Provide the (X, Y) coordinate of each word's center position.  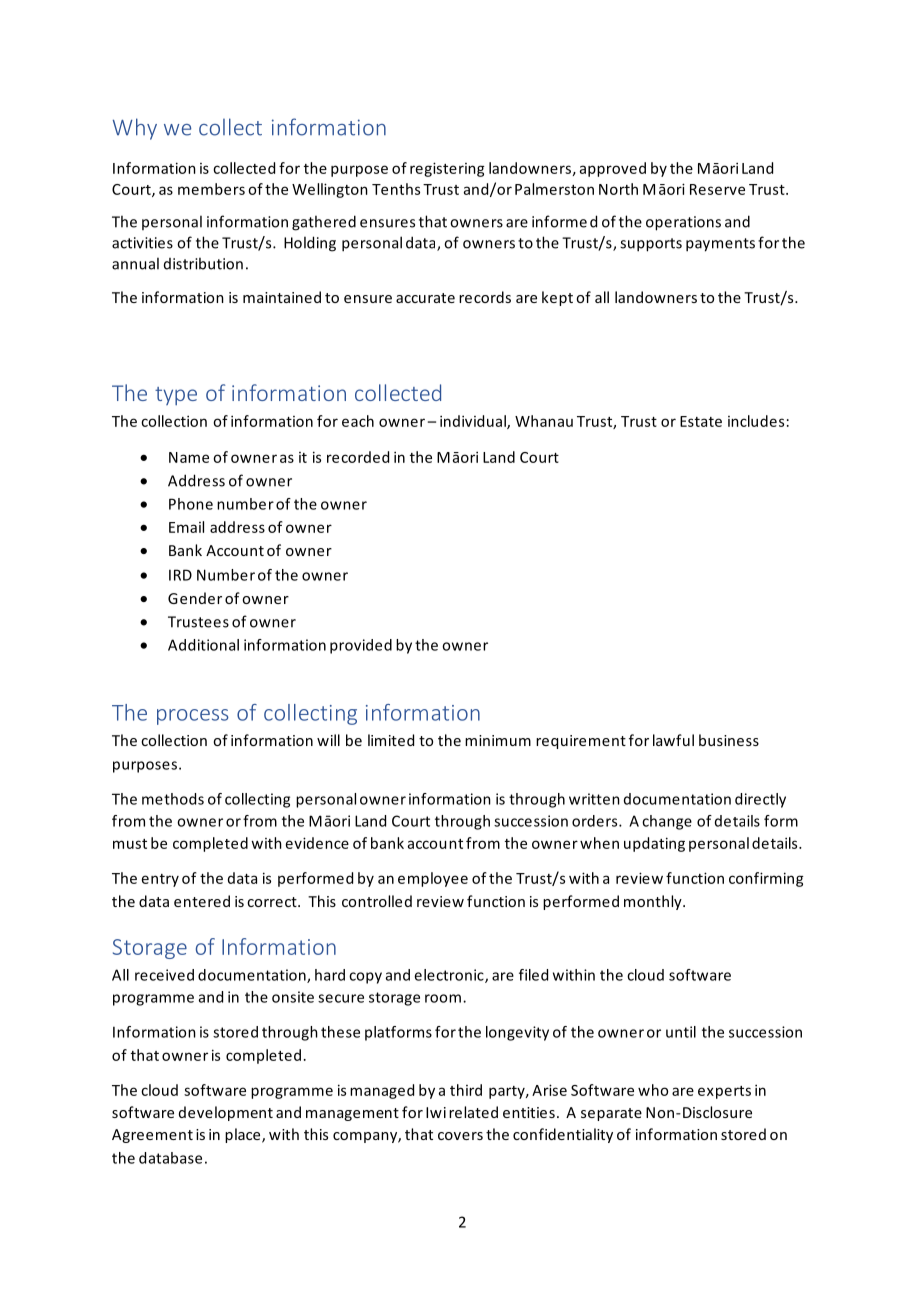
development (226, 1113)
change (667, 822)
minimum (498, 740)
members (211, 189)
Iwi (436, 1112)
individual (474, 422)
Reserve (717, 189)
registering (447, 169)
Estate (701, 421)
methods (173, 799)
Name (189, 457)
